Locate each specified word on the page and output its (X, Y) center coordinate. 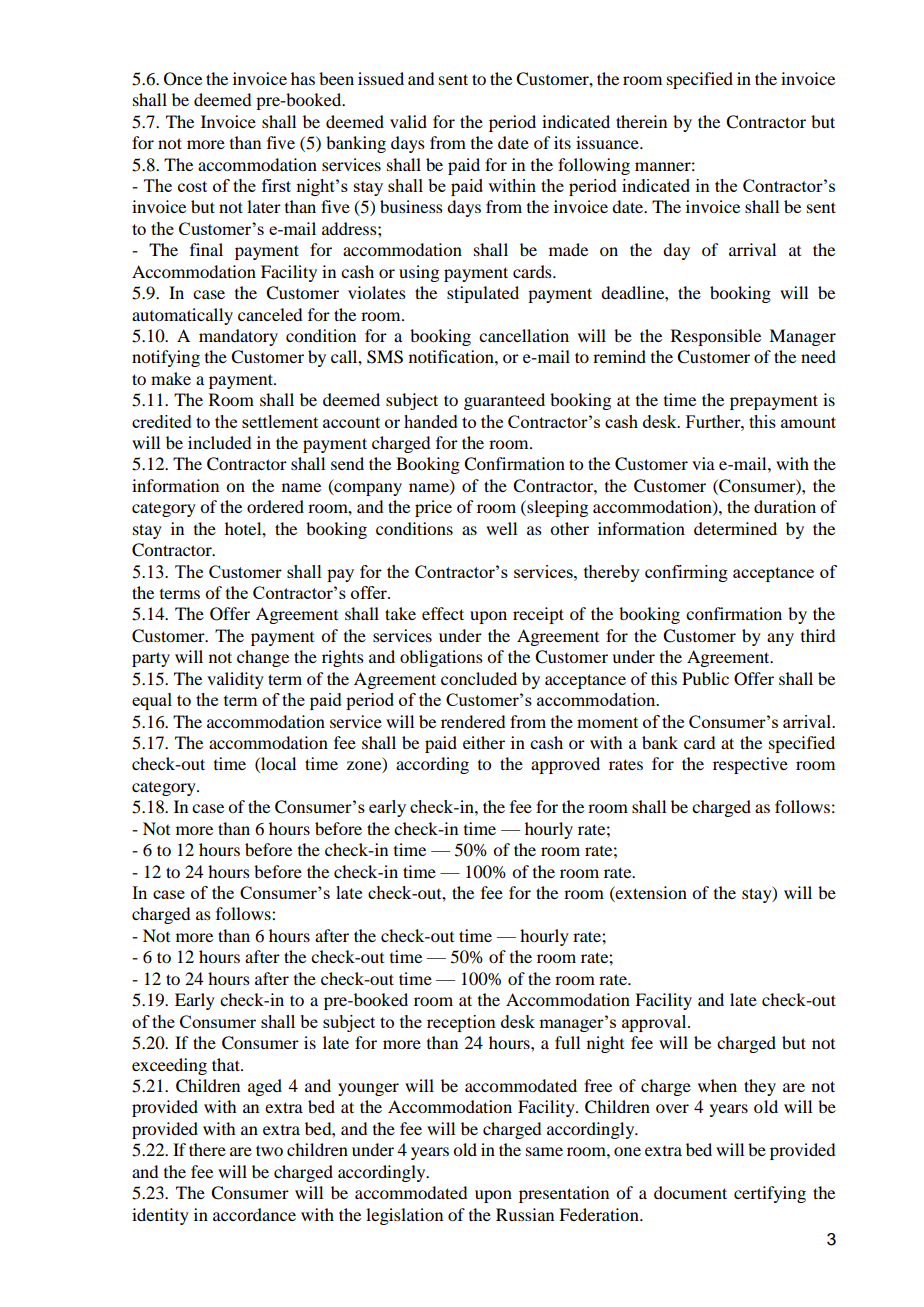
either (484, 742)
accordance (254, 1214)
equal (152, 701)
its (562, 142)
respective (750, 765)
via (703, 463)
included (219, 442)
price (433, 508)
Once (183, 79)
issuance (608, 142)
